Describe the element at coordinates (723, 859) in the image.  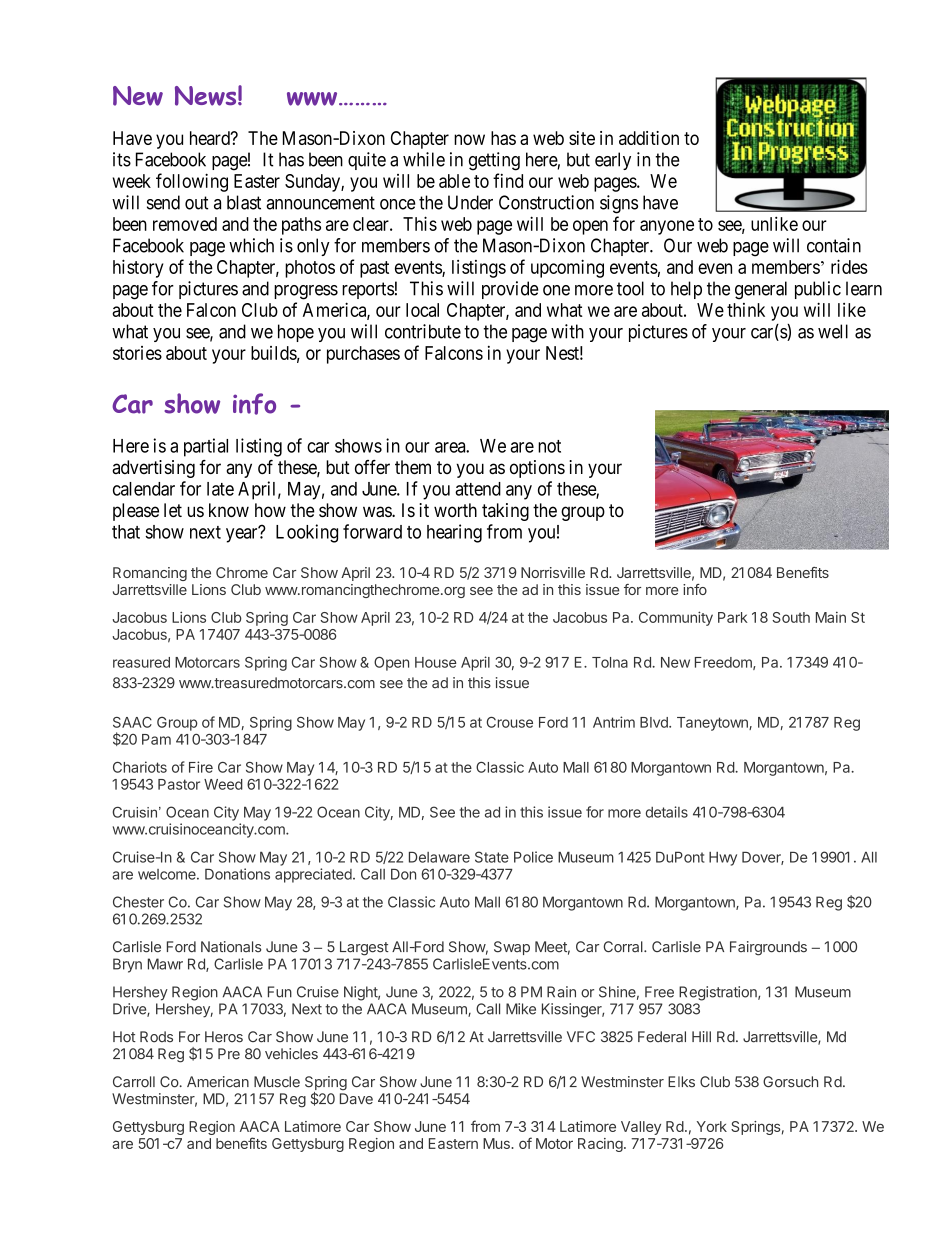
I see `Hwy` at that location.
